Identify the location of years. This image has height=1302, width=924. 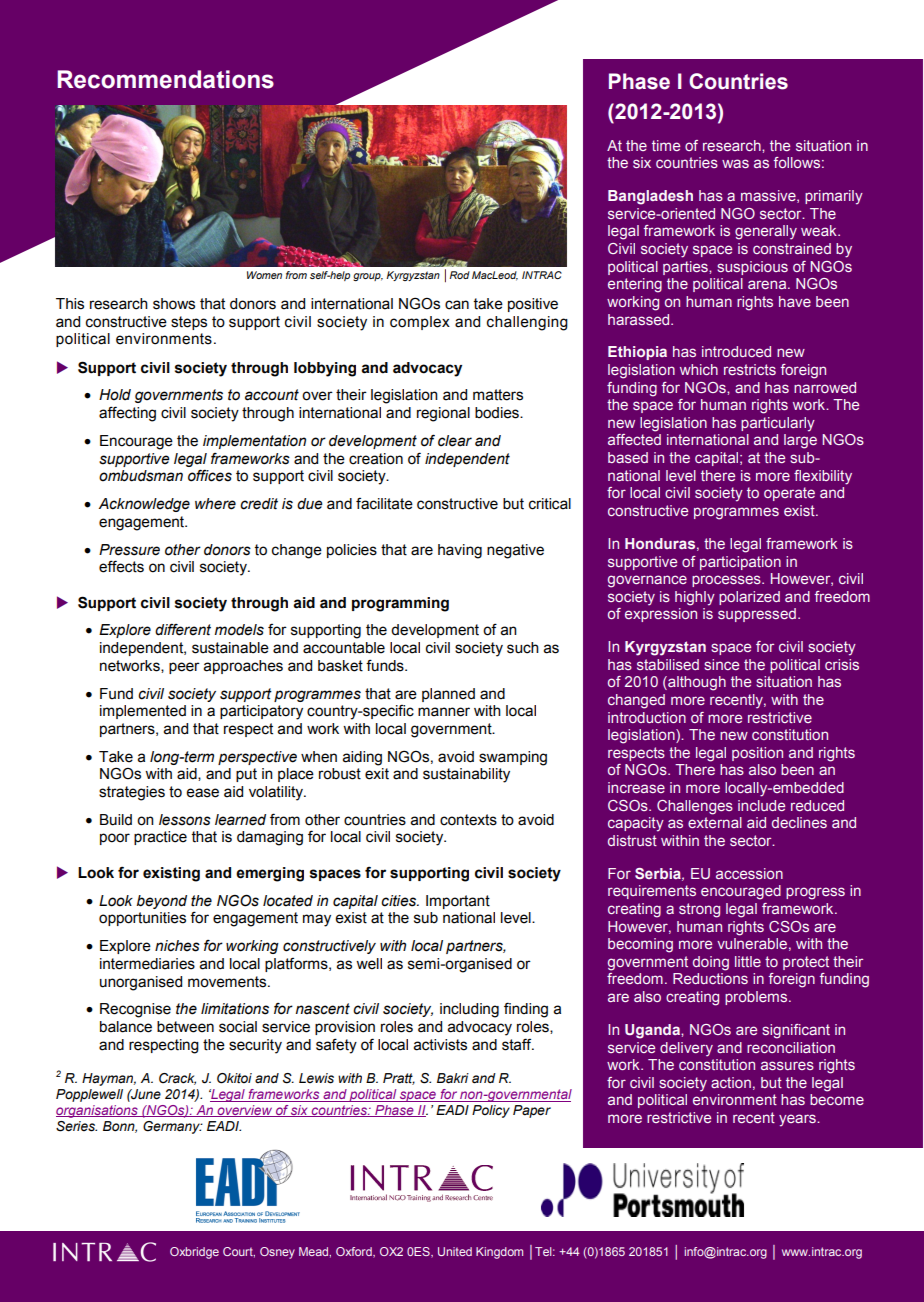
(798, 1120).
